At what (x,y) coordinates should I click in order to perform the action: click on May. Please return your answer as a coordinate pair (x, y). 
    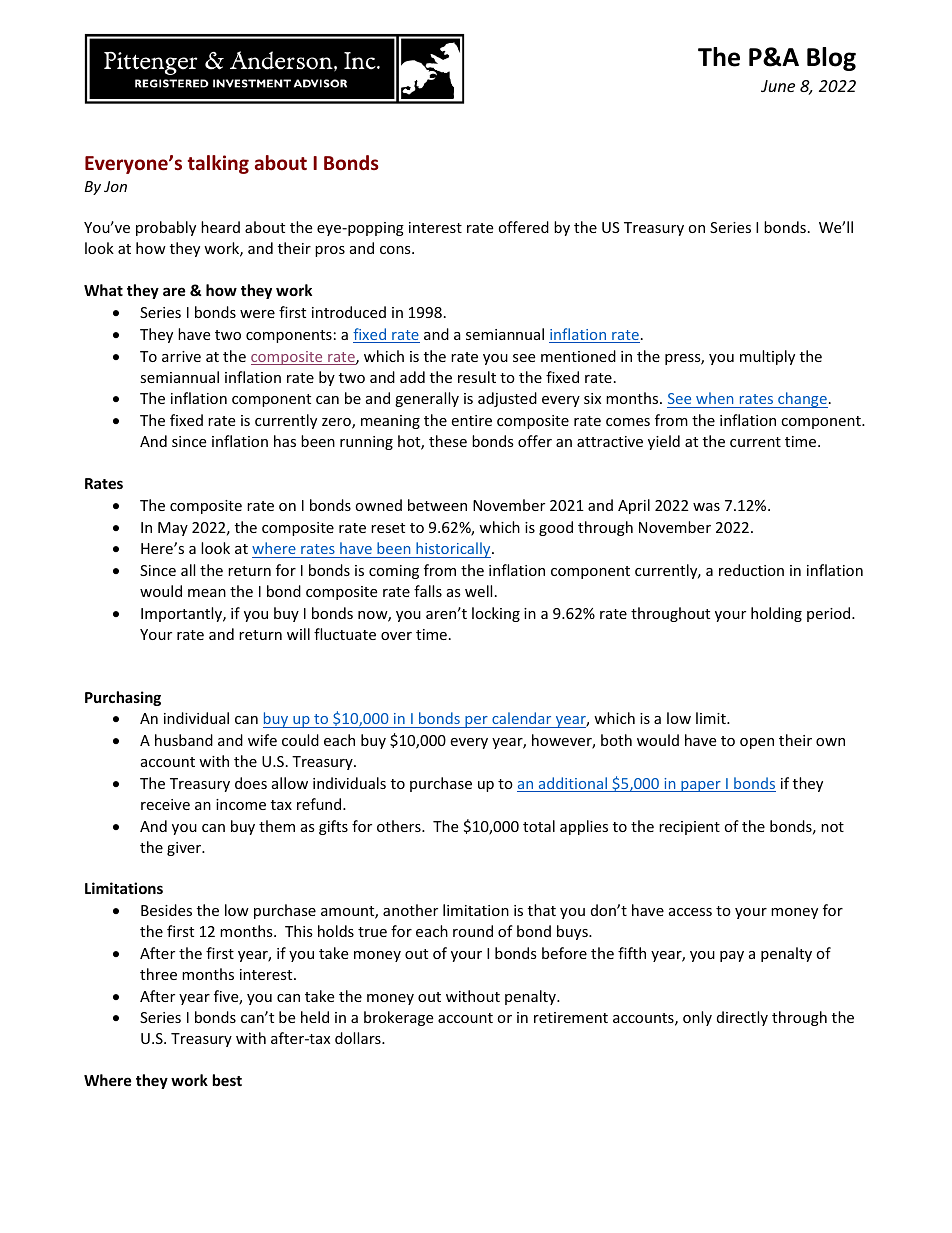
    Looking at the image, I should click on (173, 529).
